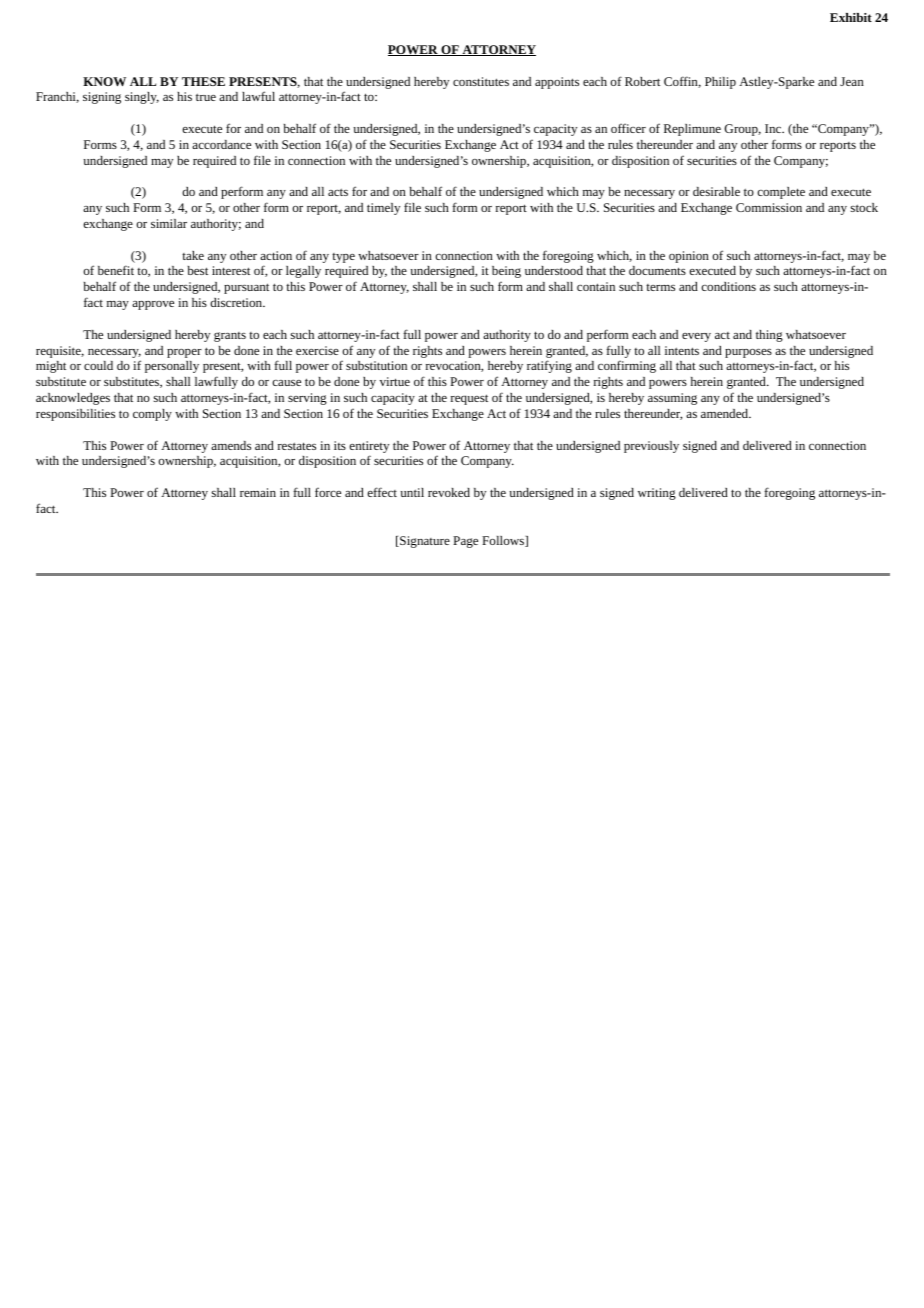 This screenshot has width=924, height=1308. I want to click on remain, so click(258, 492).
